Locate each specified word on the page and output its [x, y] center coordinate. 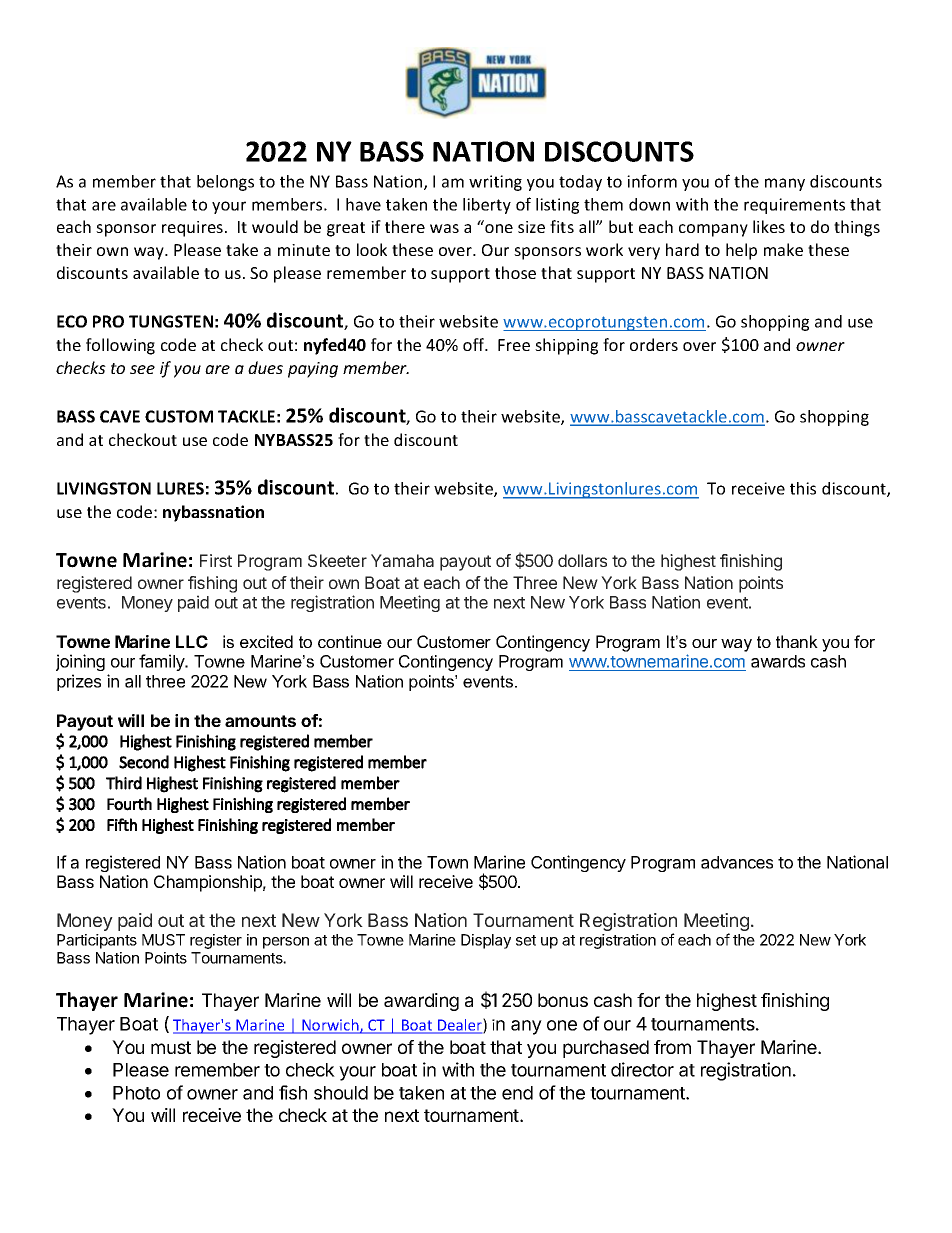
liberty [487, 206]
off [475, 344]
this [803, 488]
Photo [136, 1093]
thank [797, 641]
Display [486, 941]
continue [350, 641]
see [142, 369]
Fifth [122, 824]
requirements [794, 206]
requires [192, 229]
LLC [192, 641]
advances [737, 862]
